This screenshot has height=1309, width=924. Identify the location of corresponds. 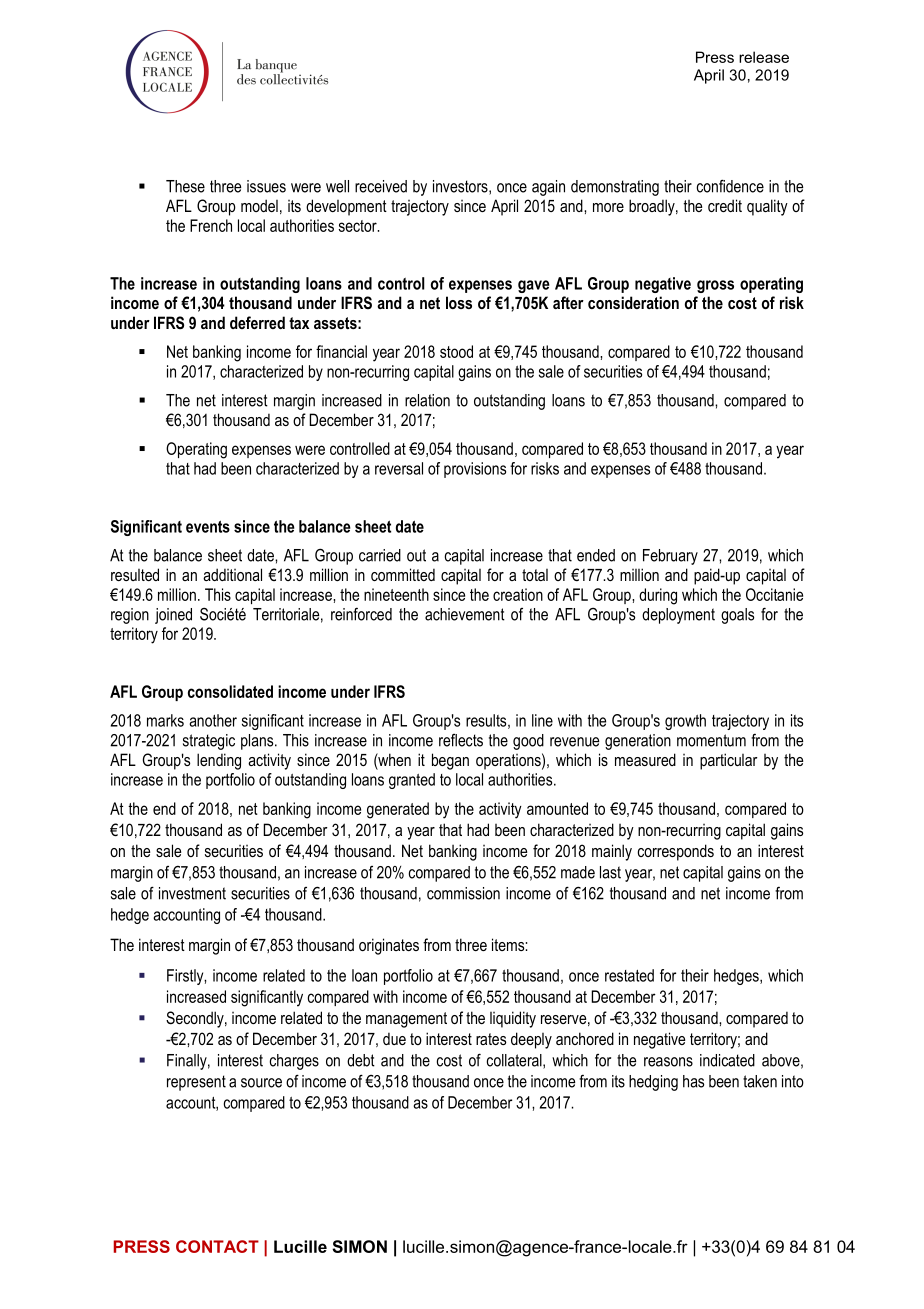
(676, 852).
